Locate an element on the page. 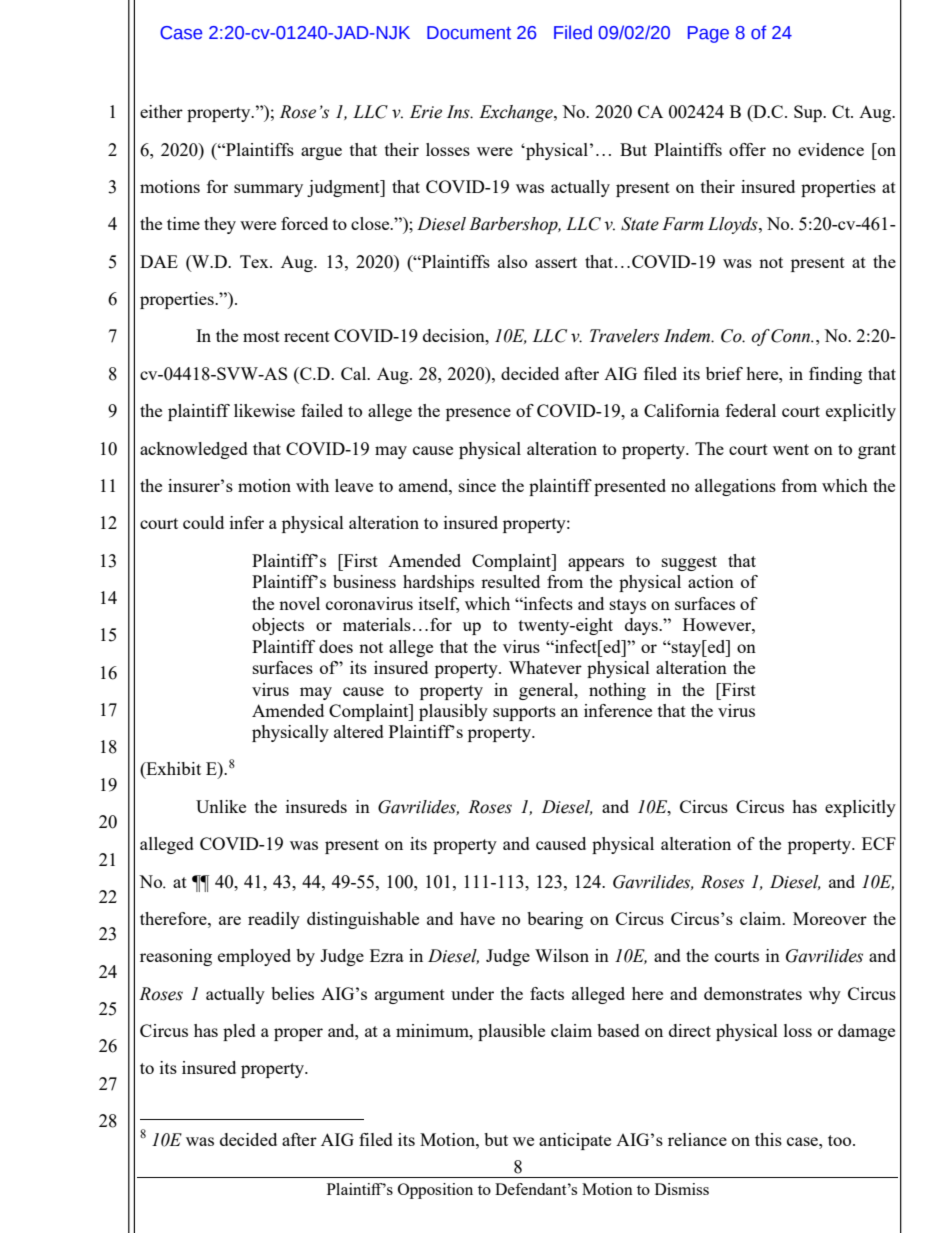 Image resolution: width=952 pixels, height=1233 pixels. action is located at coordinates (711, 581).
